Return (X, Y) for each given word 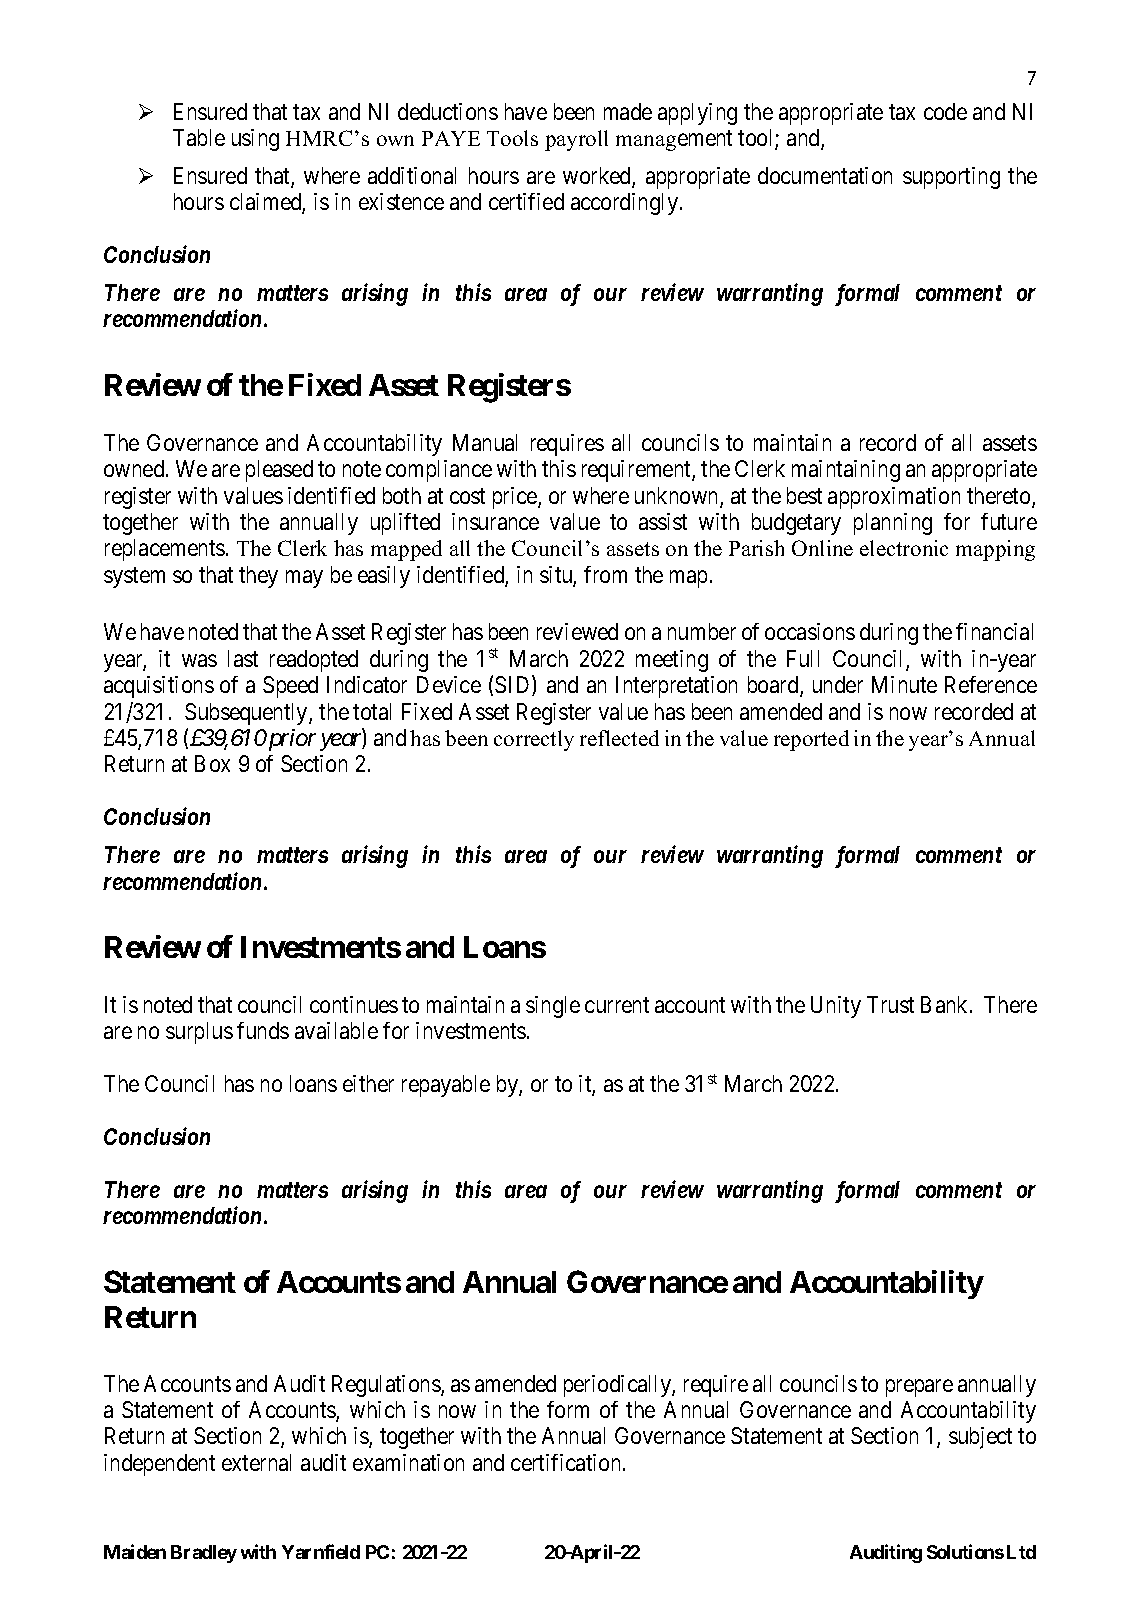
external (256, 1462)
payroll (576, 140)
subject (980, 1438)
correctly (534, 740)
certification (567, 1462)
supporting (951, 178)
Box (212, 763)
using (255, 140)
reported (811, 740)
